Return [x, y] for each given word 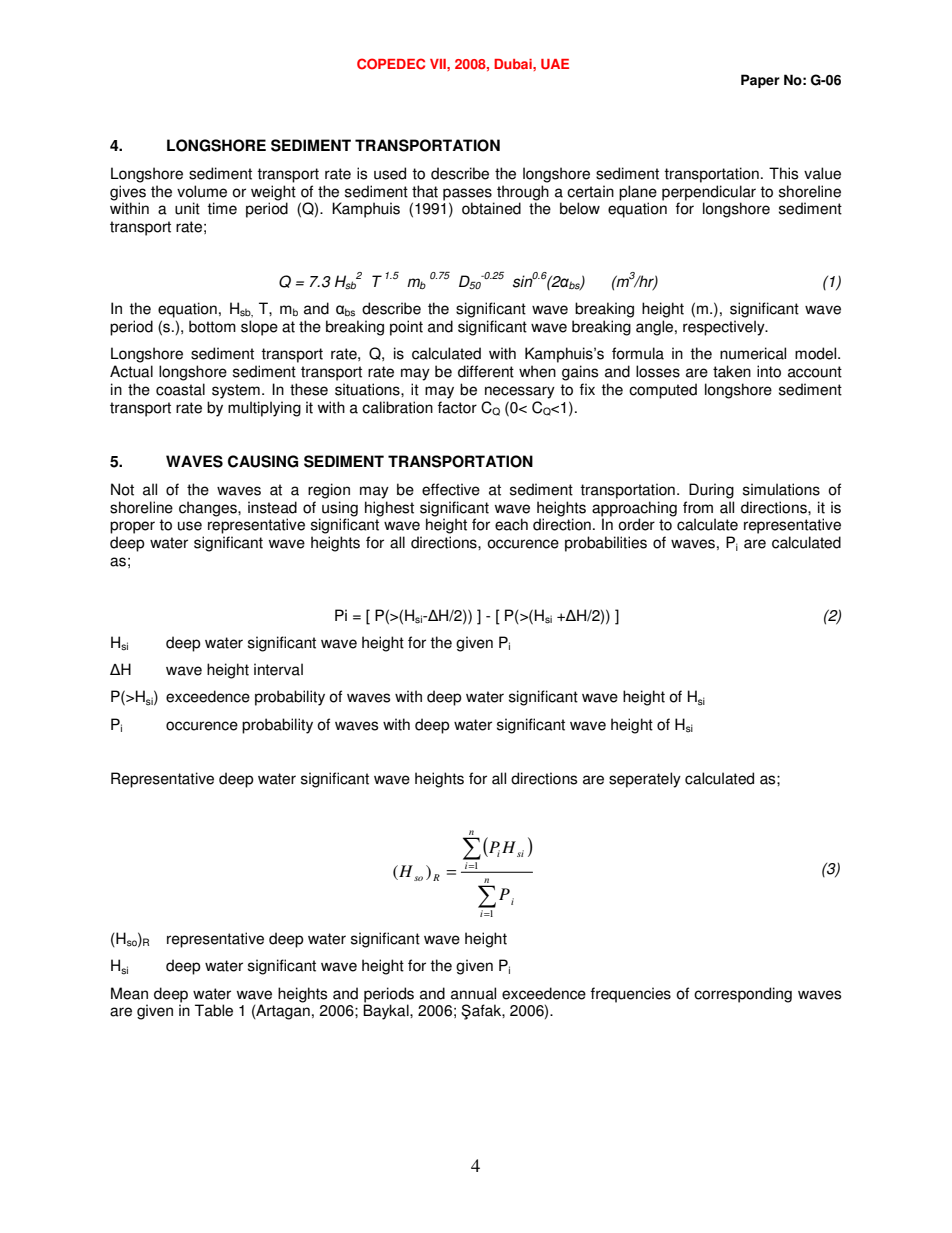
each [511, 524]
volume [202, 191]
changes [209, 509]
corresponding [743, 995]
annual [473, 993]
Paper [760, 81]
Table [214, 1010]
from [698, 507]
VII [439, 64]
